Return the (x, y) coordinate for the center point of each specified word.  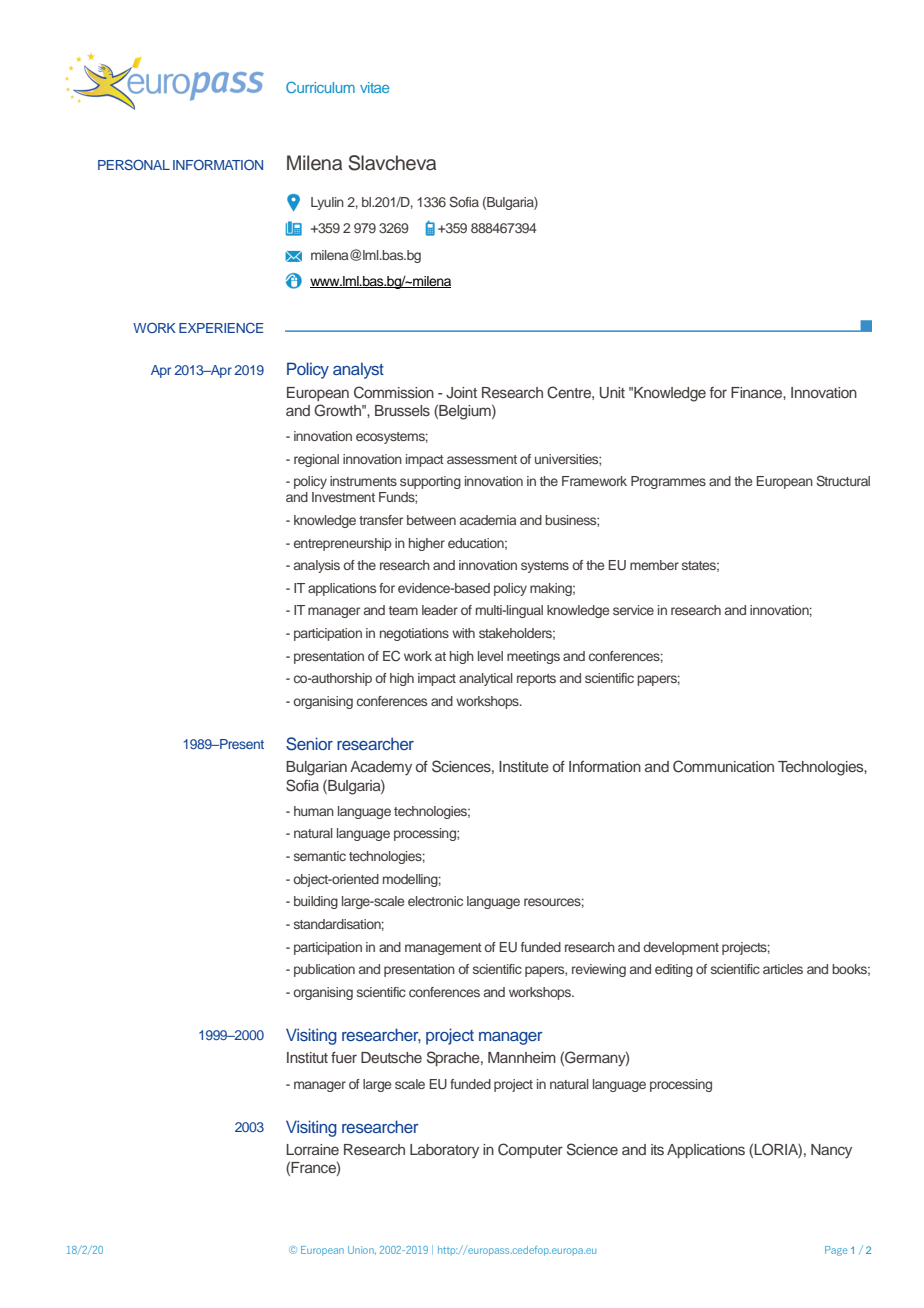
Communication (723, 766)
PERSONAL (134, 164)
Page (836, 1251)
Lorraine (312, 1149)
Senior (309, 744)
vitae (374, 87)
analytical (486, 679)
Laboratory (444, 1151)
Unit (612, 393)
